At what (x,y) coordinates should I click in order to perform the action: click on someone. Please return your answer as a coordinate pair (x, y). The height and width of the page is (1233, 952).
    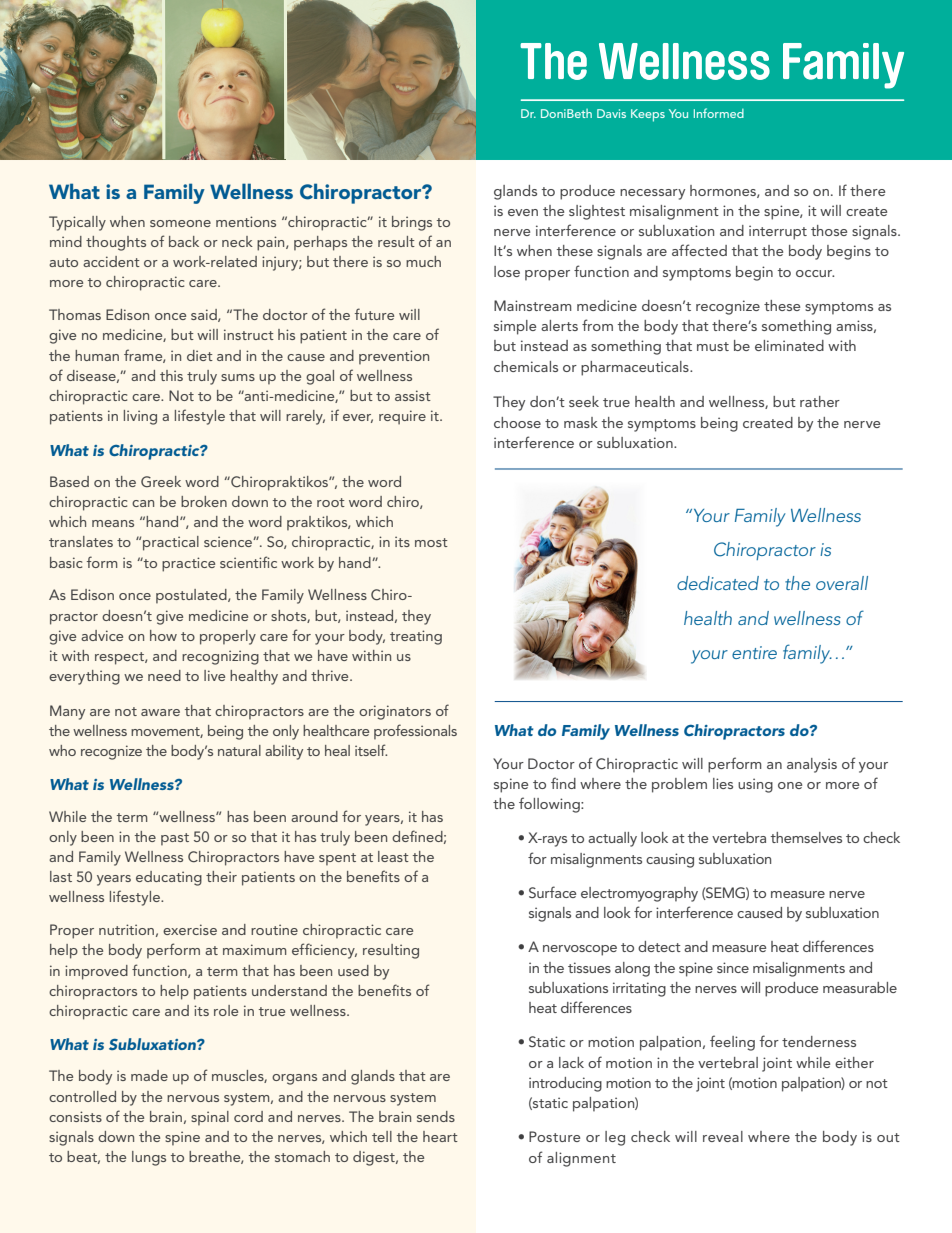
    Looking at the image, I should click on (180, 223).
